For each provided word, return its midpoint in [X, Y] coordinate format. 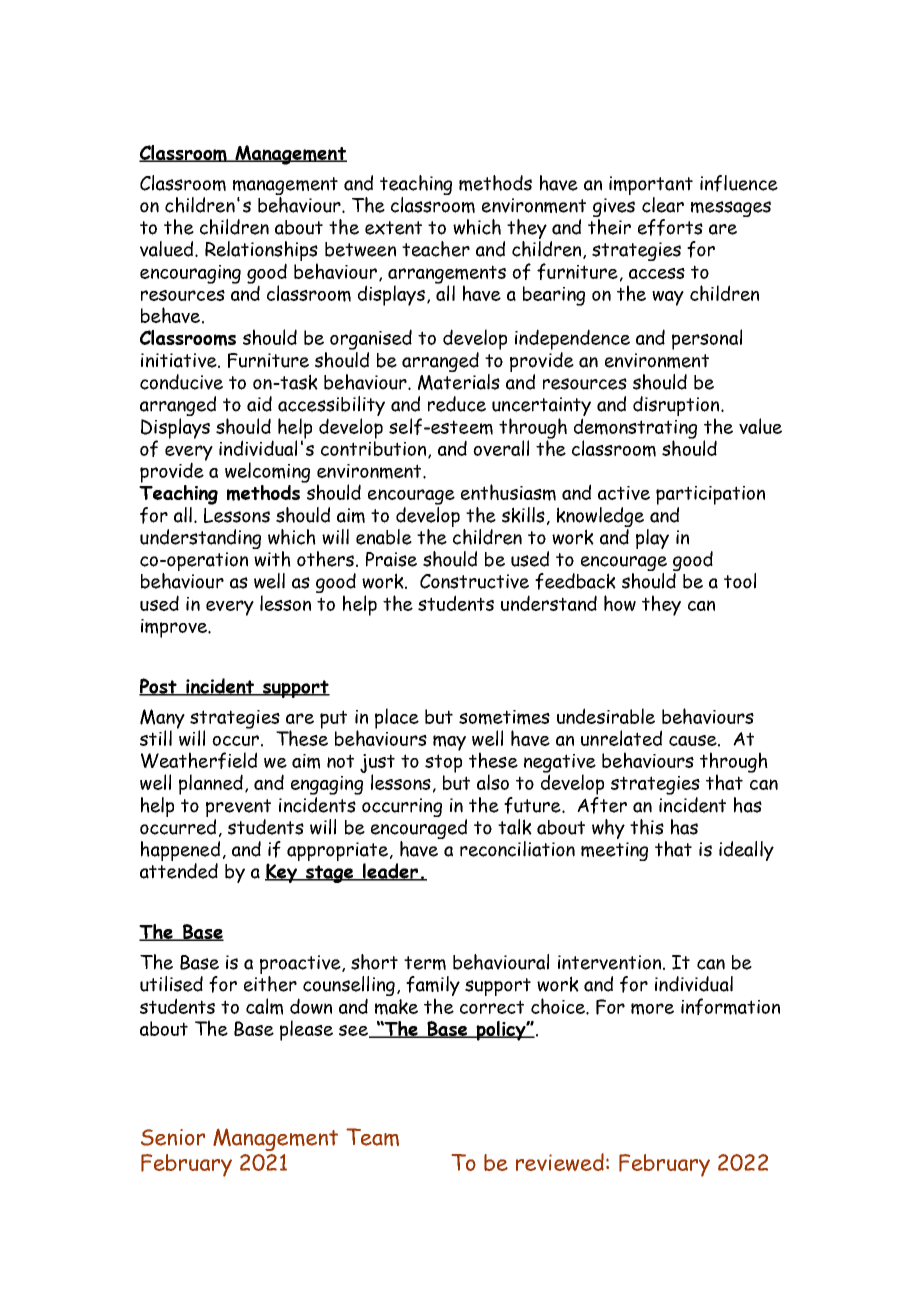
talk [515, 827]
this [647, 827]
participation [710, 495]
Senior [173, 1137]
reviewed [560, 1162]
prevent [238, 809]
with [272, 559]
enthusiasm [508, 492]
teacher [436, 249]
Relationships [261, 252]
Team [372, 1137]
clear [663, 205]
